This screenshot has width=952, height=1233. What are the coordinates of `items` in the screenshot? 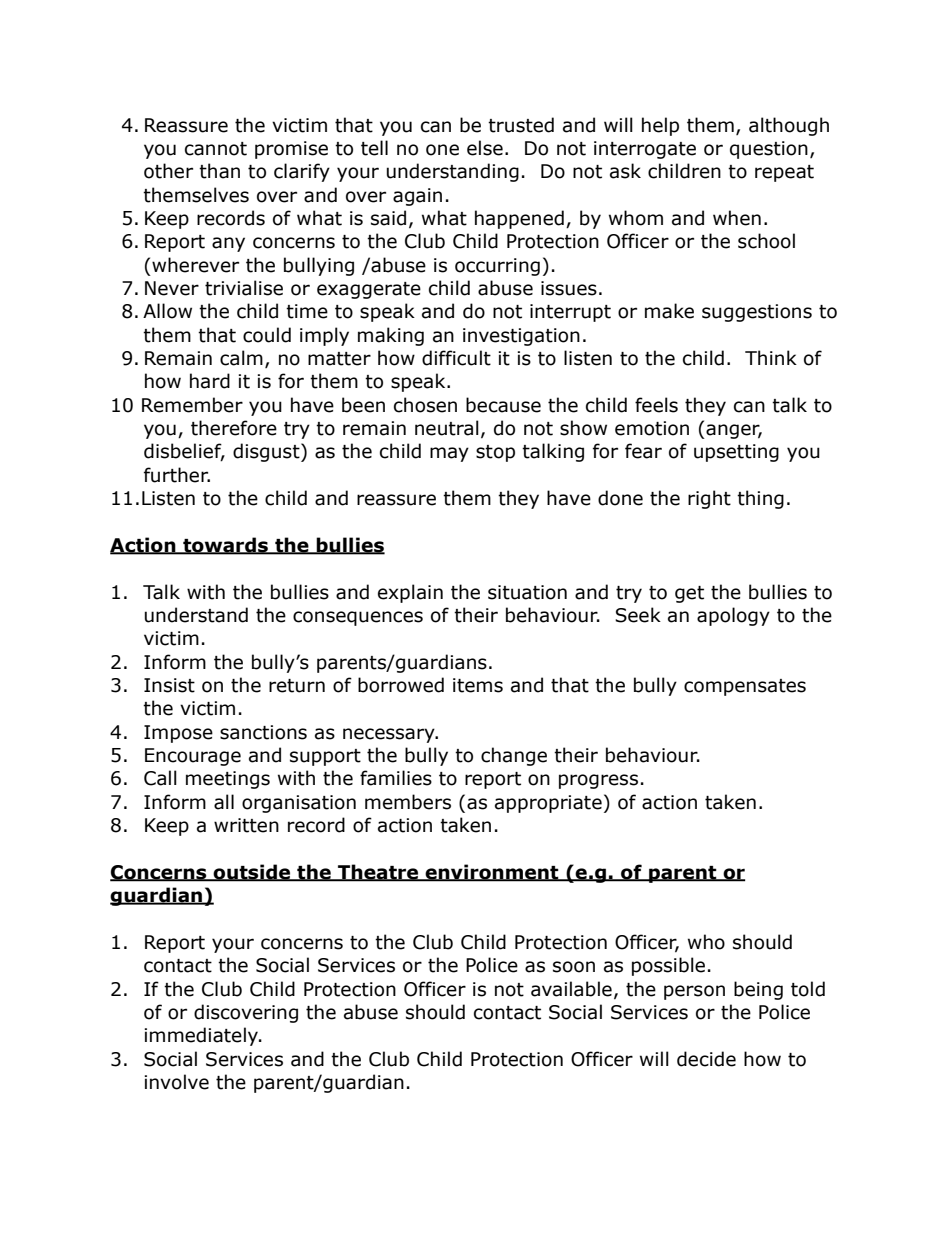 It's located at (478, 685).
